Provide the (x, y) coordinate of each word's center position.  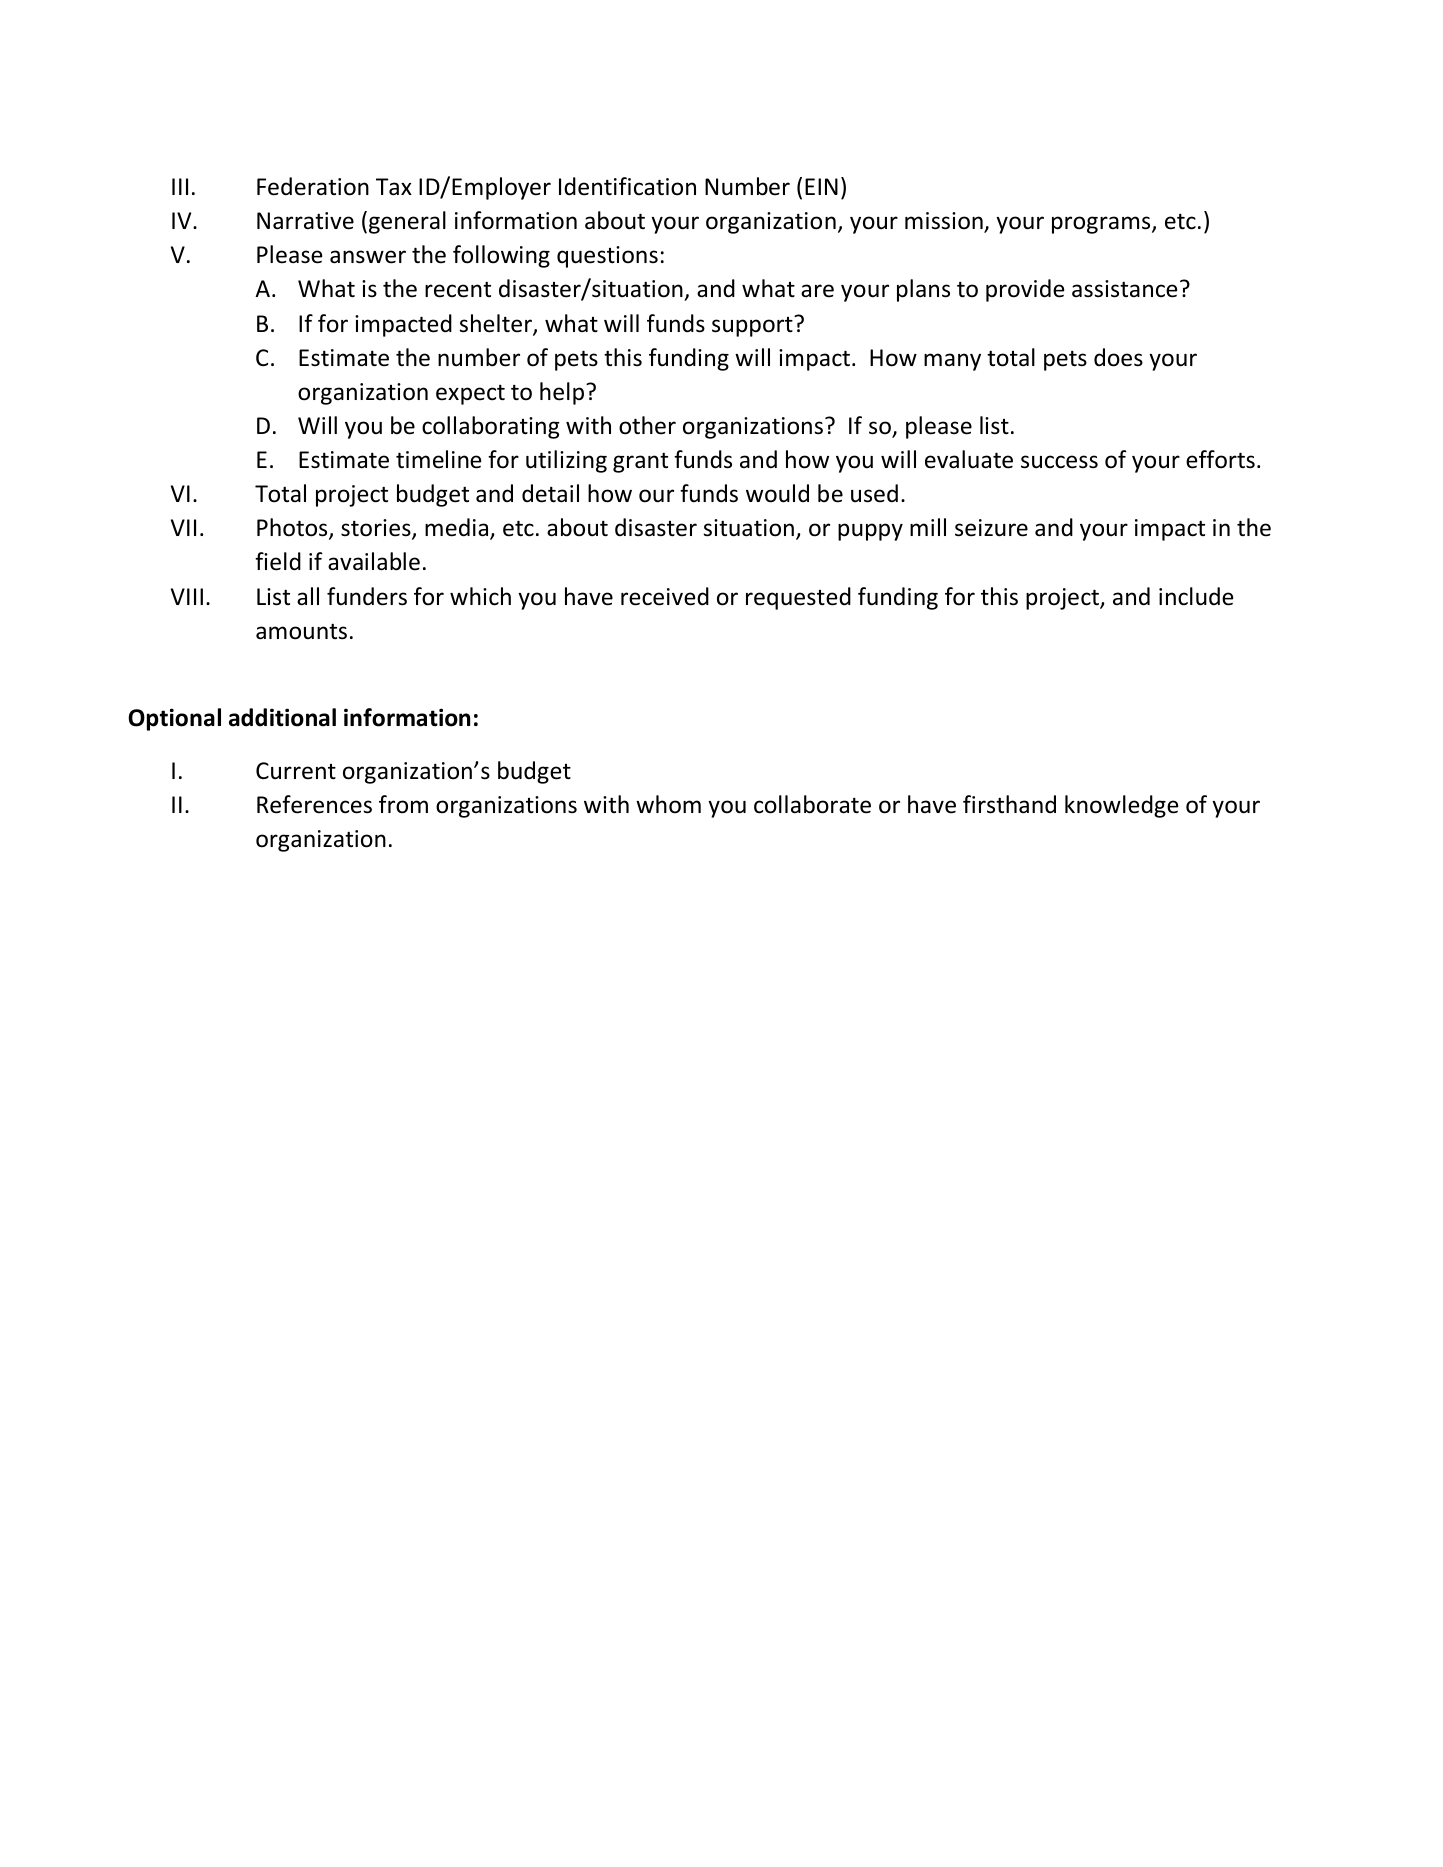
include (1196, 596)
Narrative (305, 221)
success (1059, 462)
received (665, 596)
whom (668, 804)
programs (1102, 225)
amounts (301, 631)
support (753, 326)
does (1118, 357)
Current (296, 771)
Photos (293, 529)
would (777, 493)
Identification (627, 186)
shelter (496, 324)
